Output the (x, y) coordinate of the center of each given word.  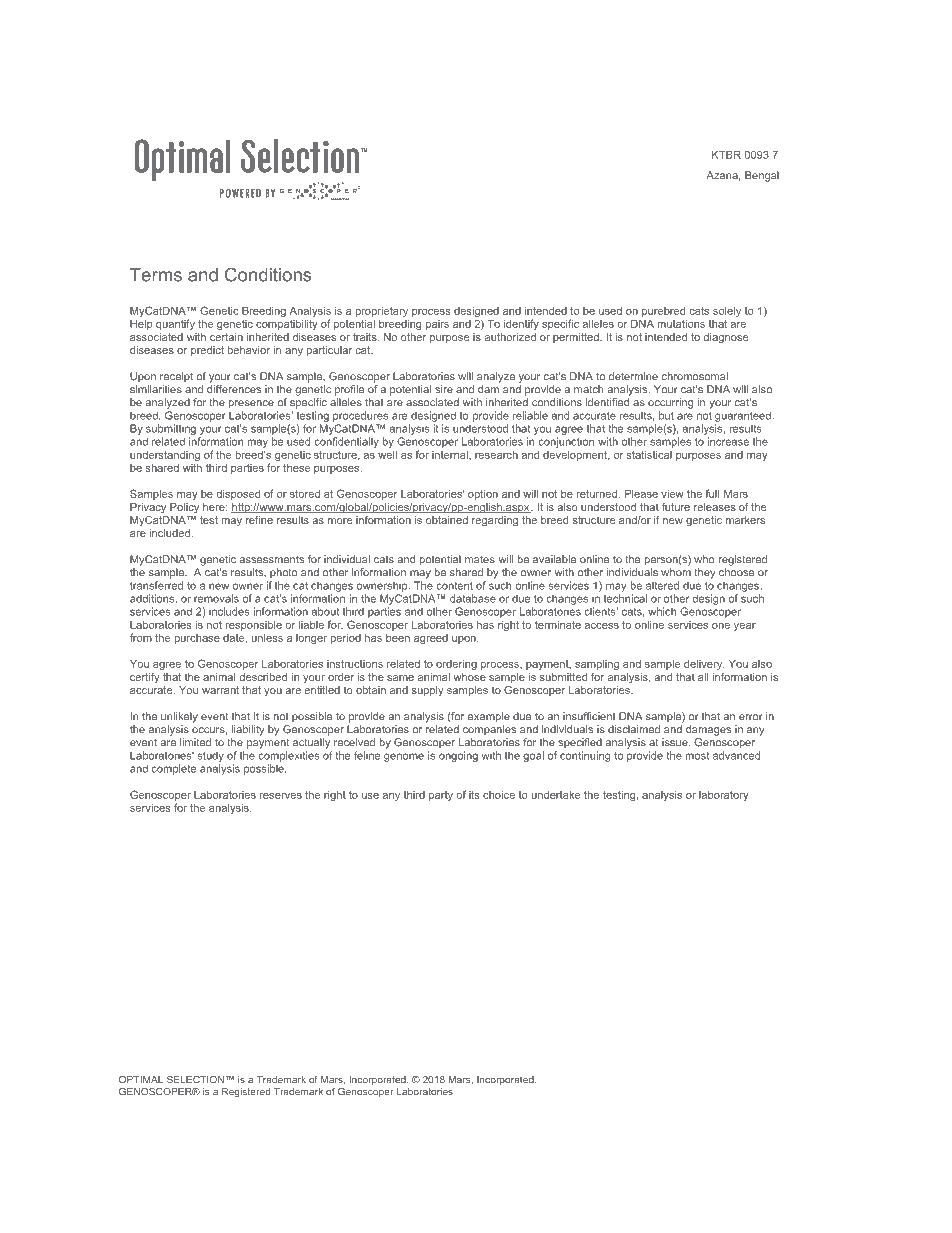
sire (444, 389)
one (721, 626)
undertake (555, 794)
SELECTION (195, 1080)
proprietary (382, 313)
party (441, 796)
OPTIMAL (141, 1080)
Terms (156, 275)
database (473, 598)
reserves (281, 796)
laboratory (724, 796)
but (666, 415)
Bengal (762, 176)
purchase (197, 639)
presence (251, 404)
